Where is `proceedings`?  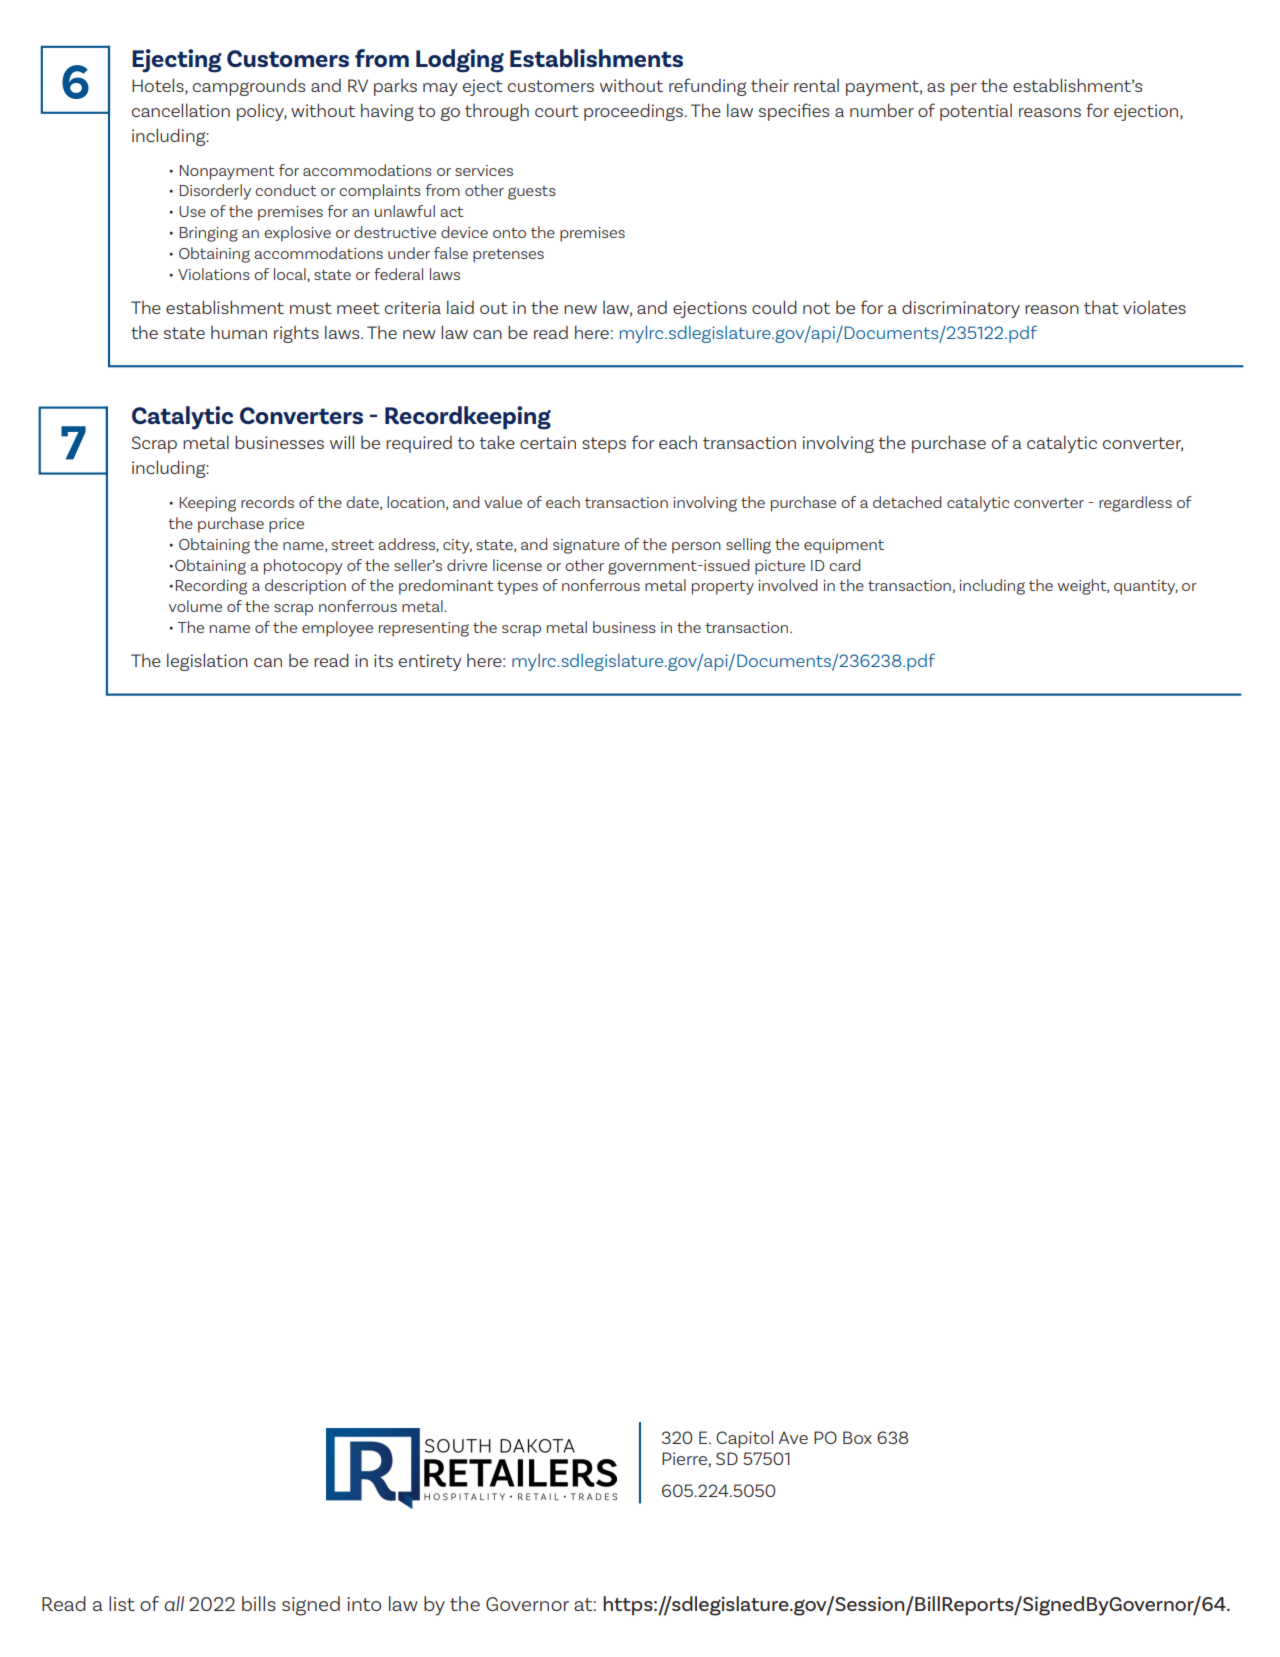 proceedings is located at coordinates (635, 112).
